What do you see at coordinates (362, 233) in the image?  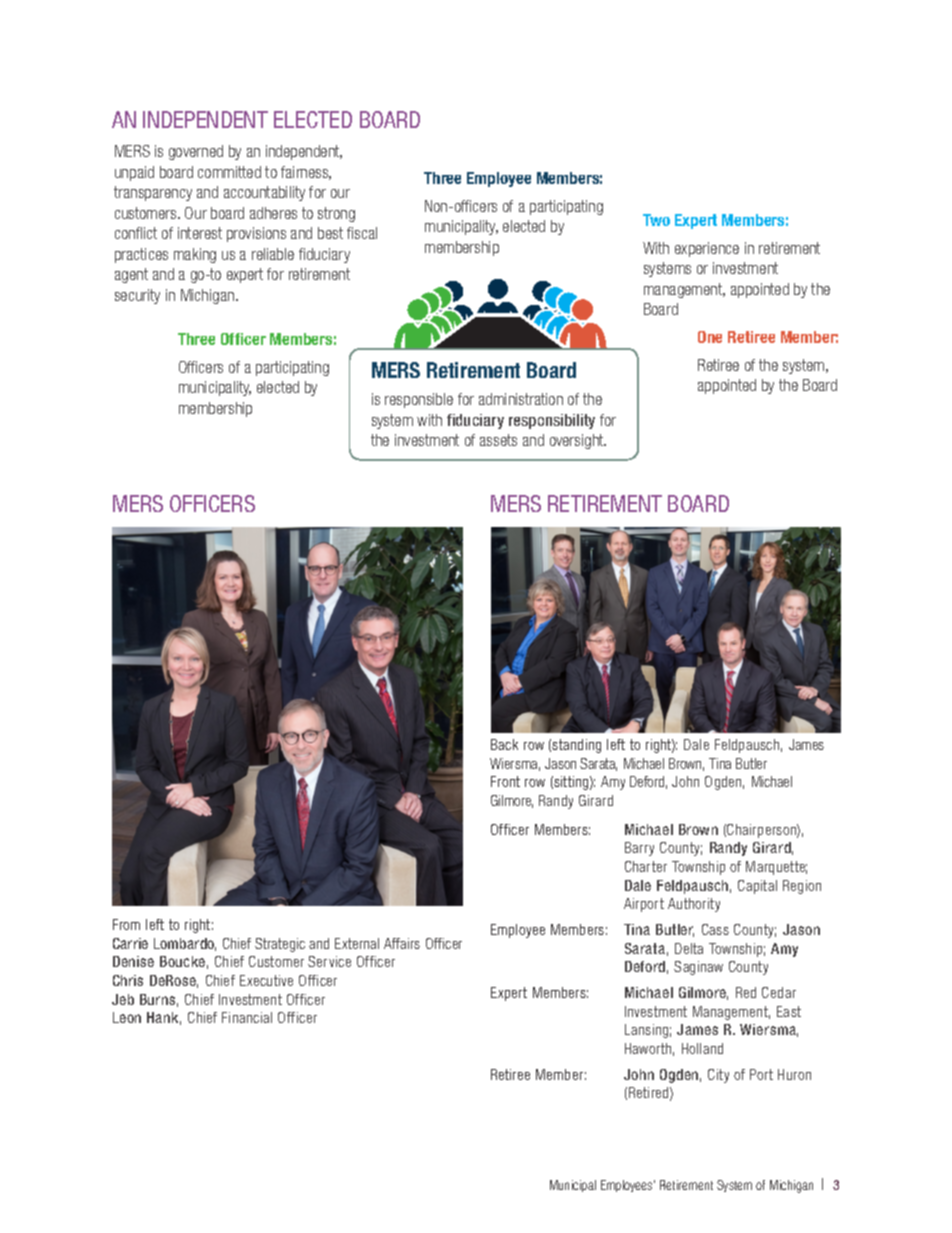 I see `fiscal` at bounding box center [362, 233].
